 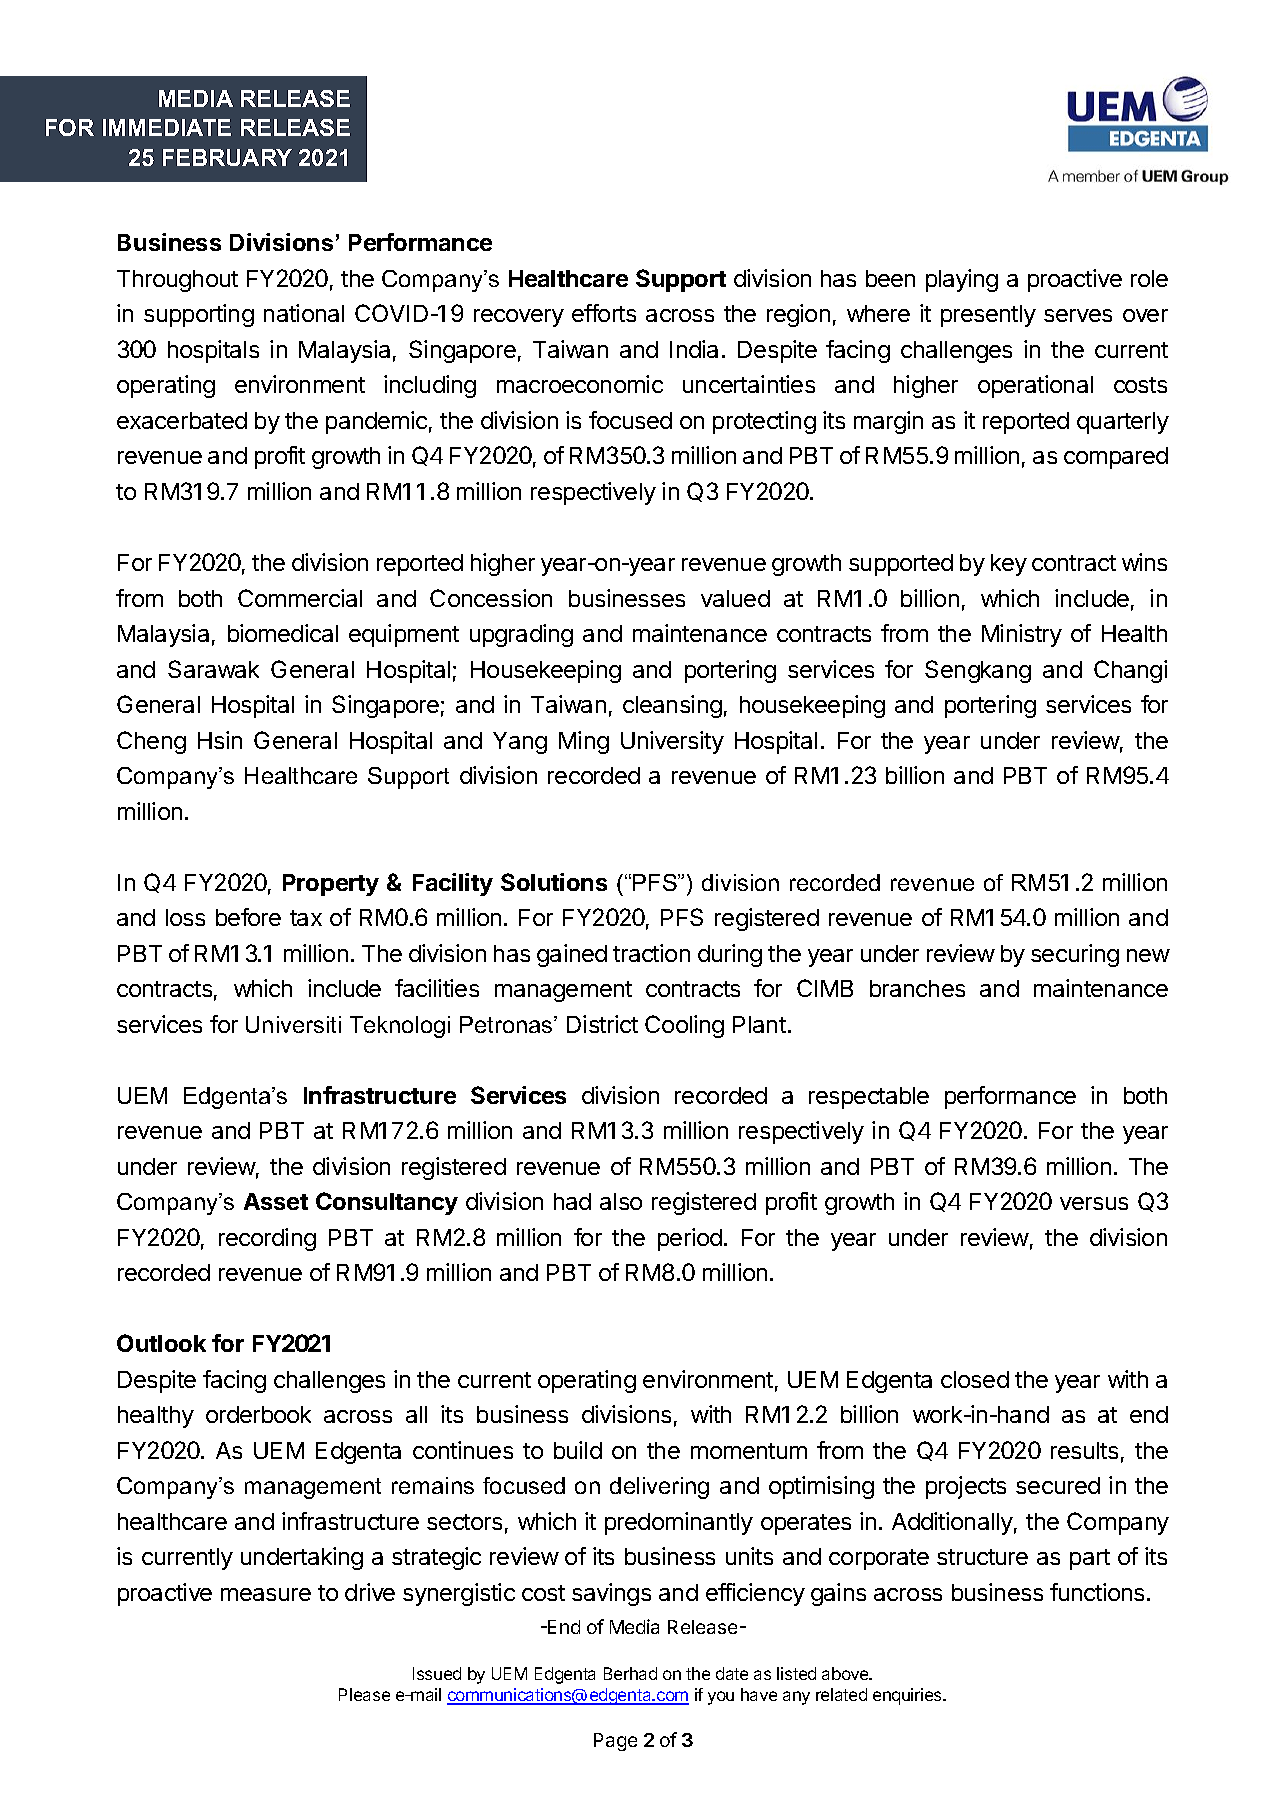 What do you see at coordinates (276, 1201) in the screenshot?
I see `Asset` at bounding box center [276, 1201].
